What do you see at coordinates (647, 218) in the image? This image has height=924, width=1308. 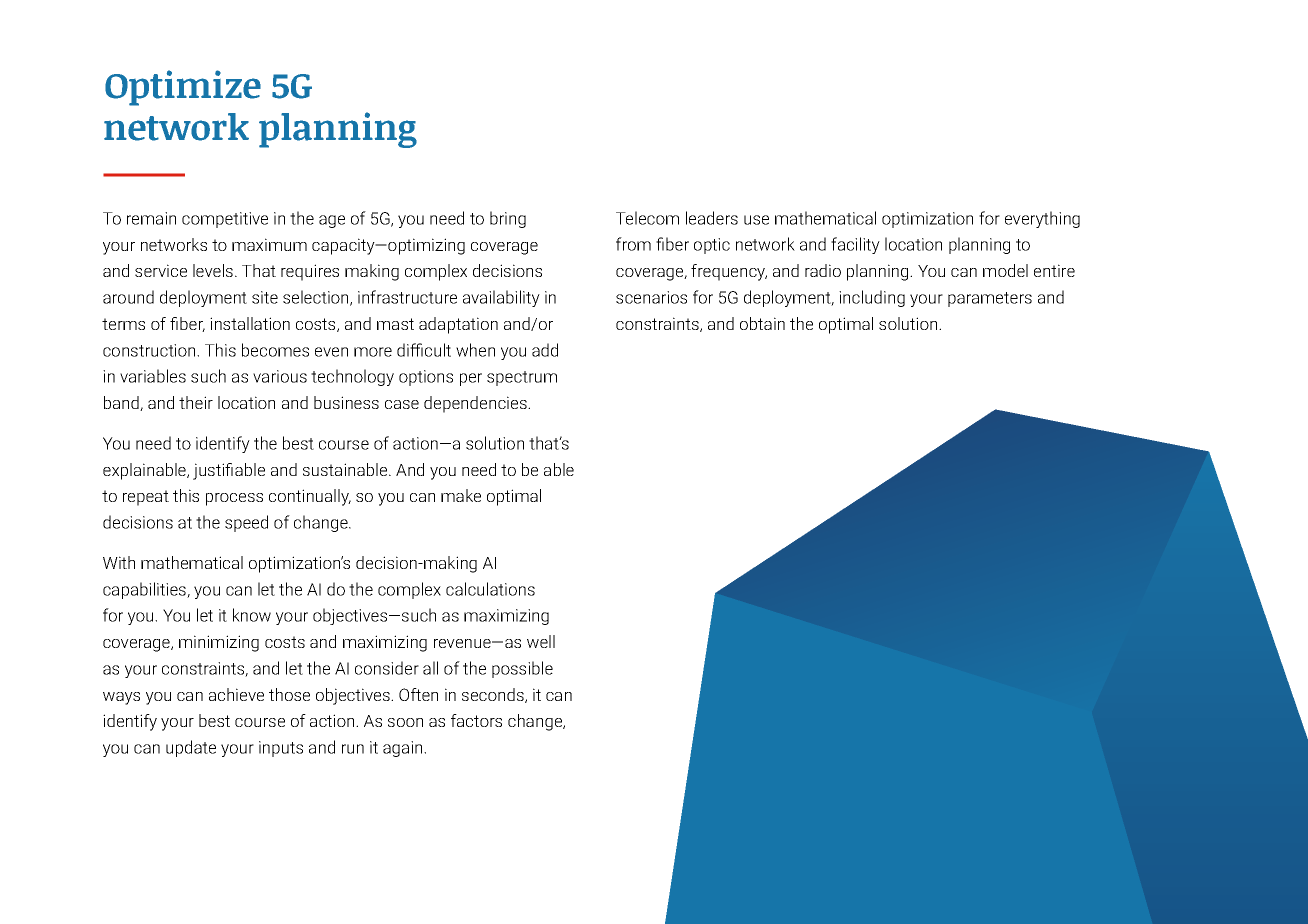 I see `Telecom` at bounding box center [647, 218].
